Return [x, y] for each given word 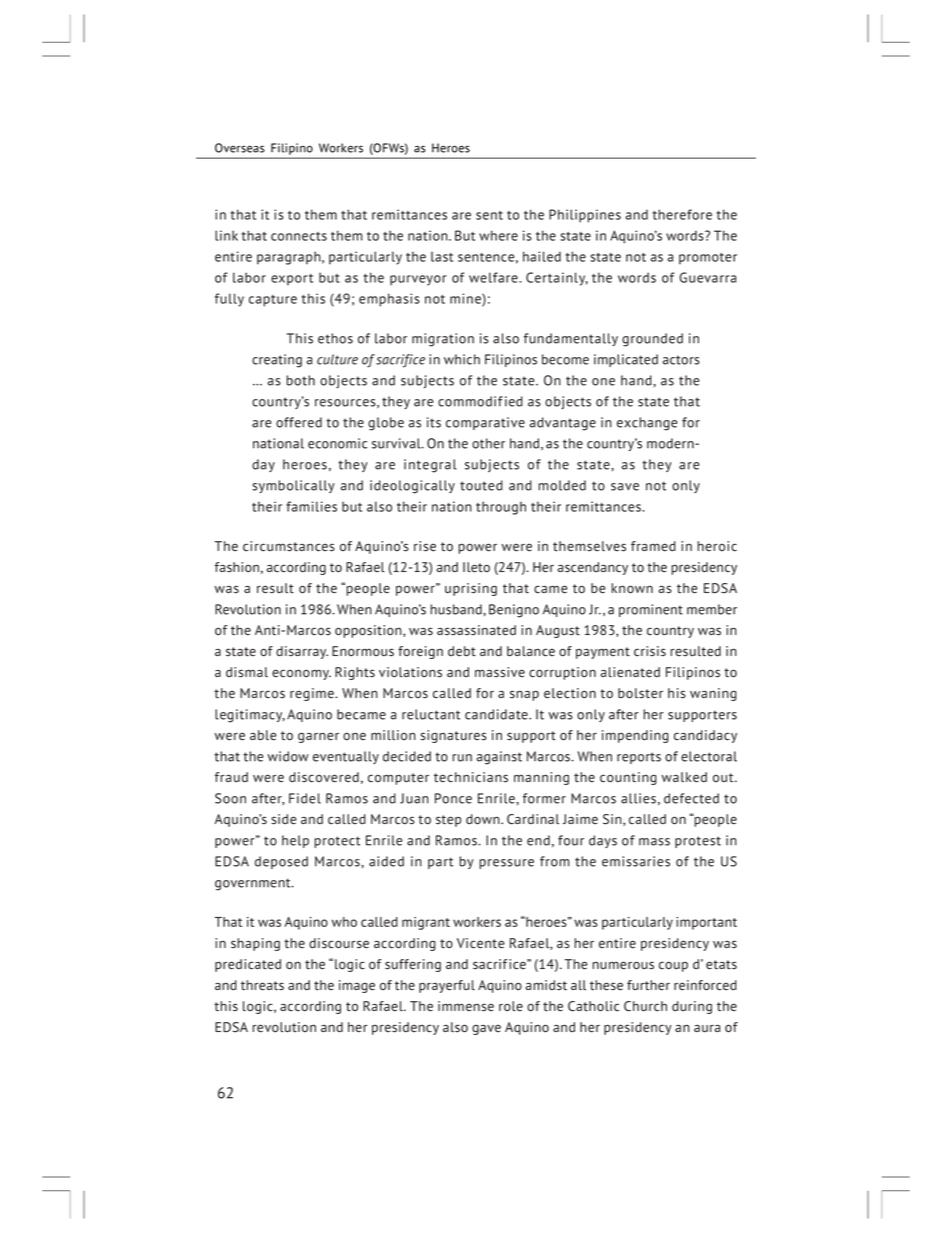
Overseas [240, 148]
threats [262, 985]
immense [466, 1006]
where [498, 235]
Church [645, 1006]
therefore [682, 214]
